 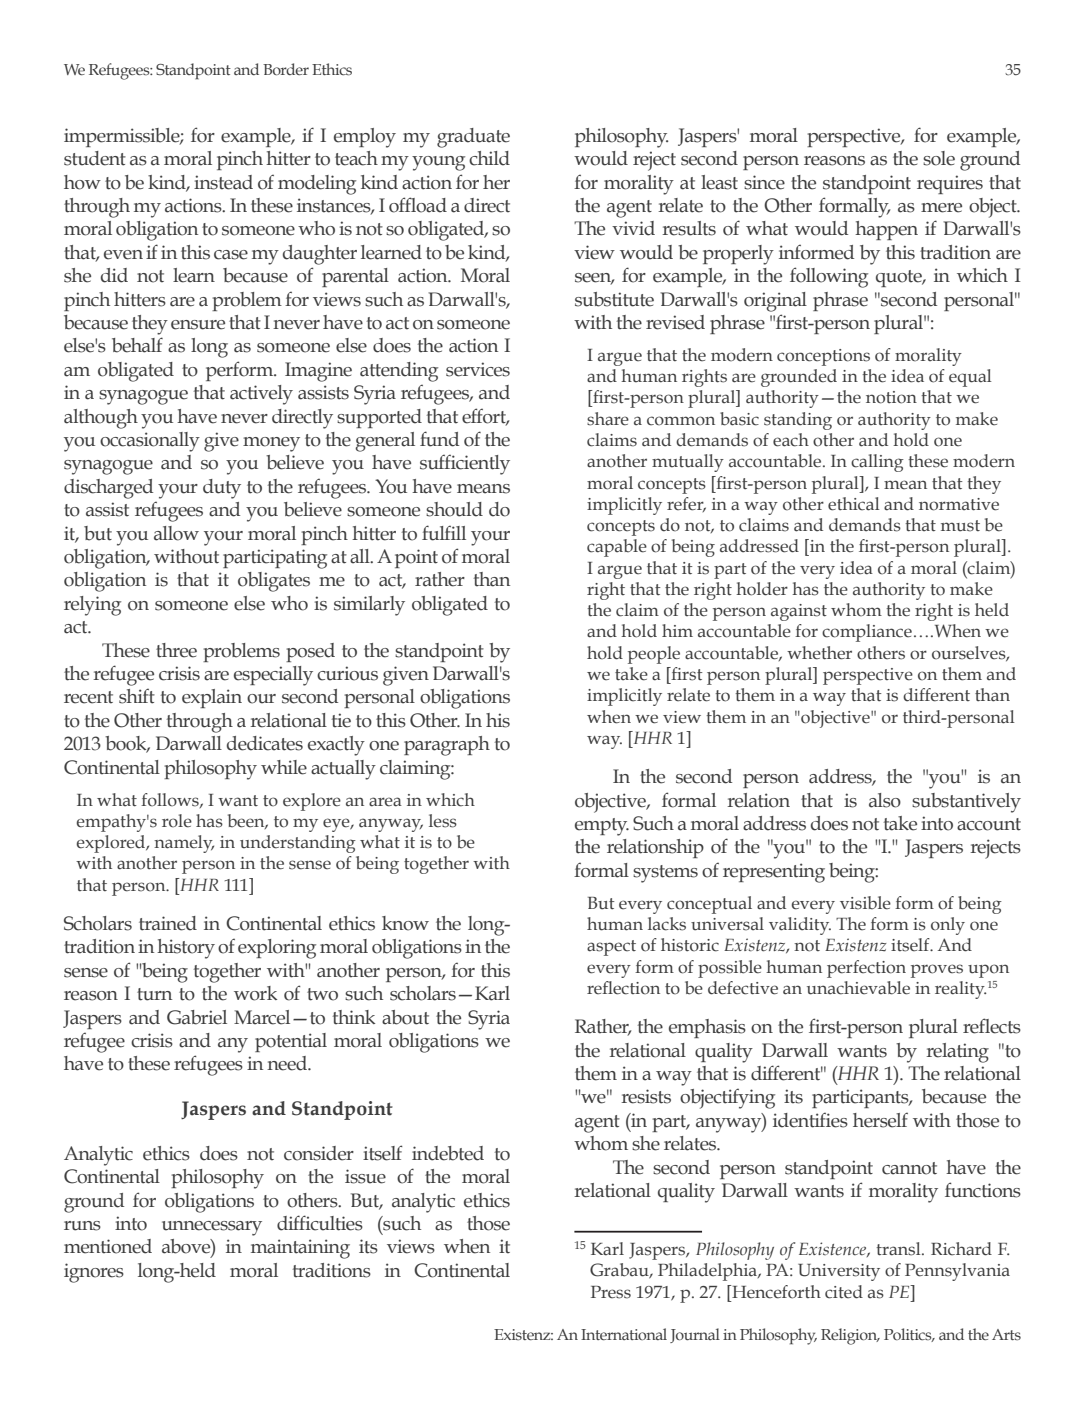 I want to click on unnecessary, so click(x=212, y=1228).
